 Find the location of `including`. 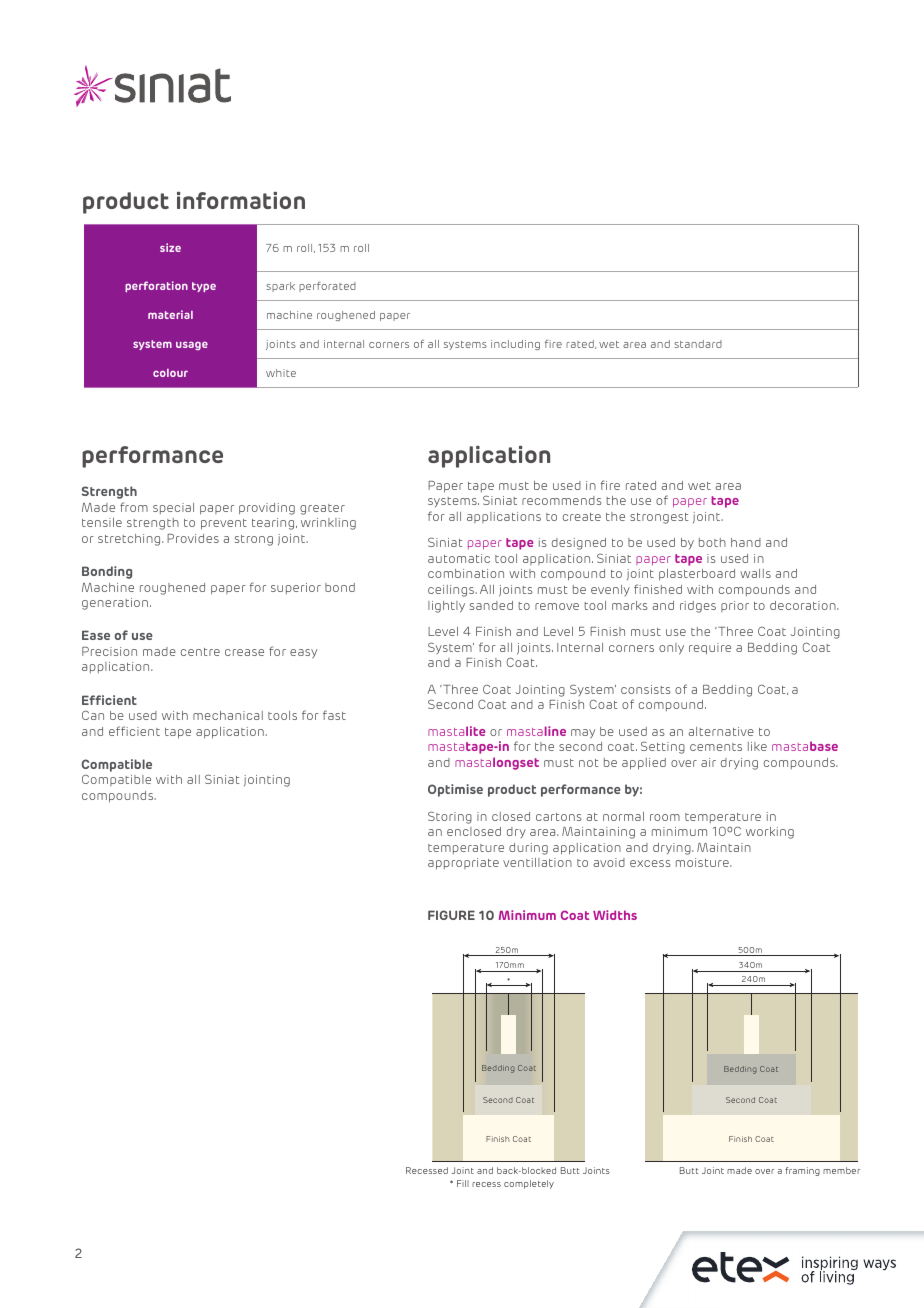

including is located at coordinates (515, 345).
